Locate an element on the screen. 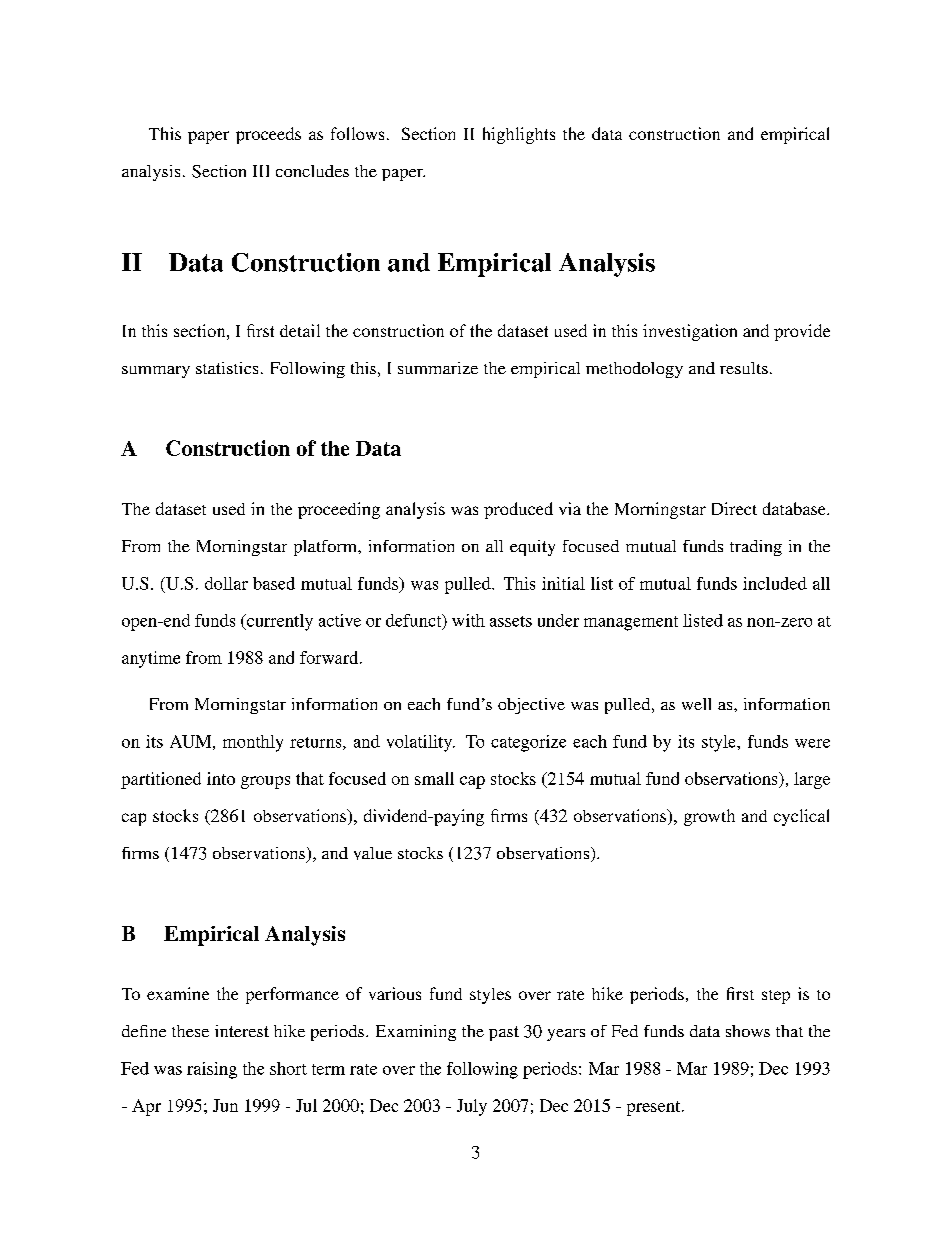 The width and height of the screenshot is (952, 1233). produced is located at coordinates (518, 510).
